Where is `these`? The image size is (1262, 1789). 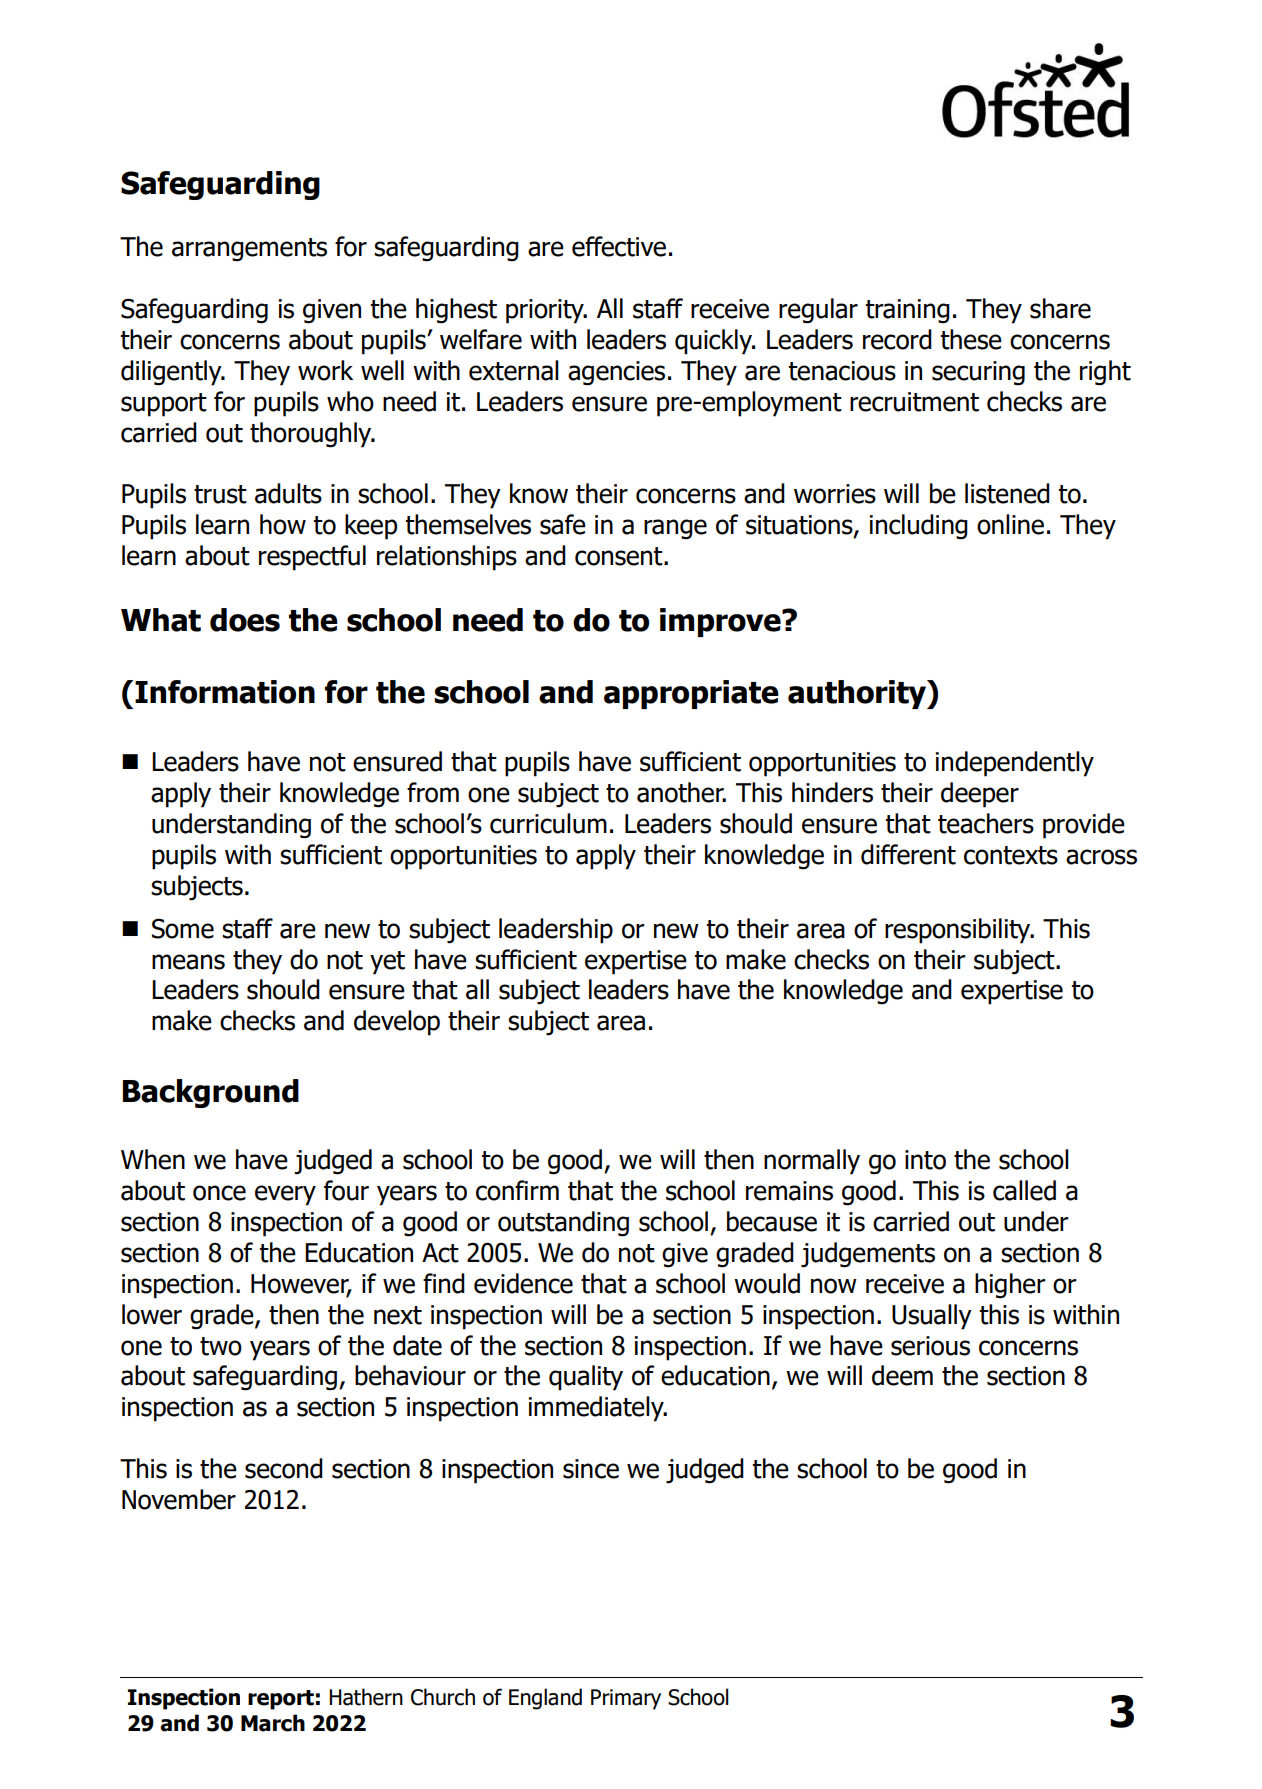
these is located at coordinates (971, 339).
